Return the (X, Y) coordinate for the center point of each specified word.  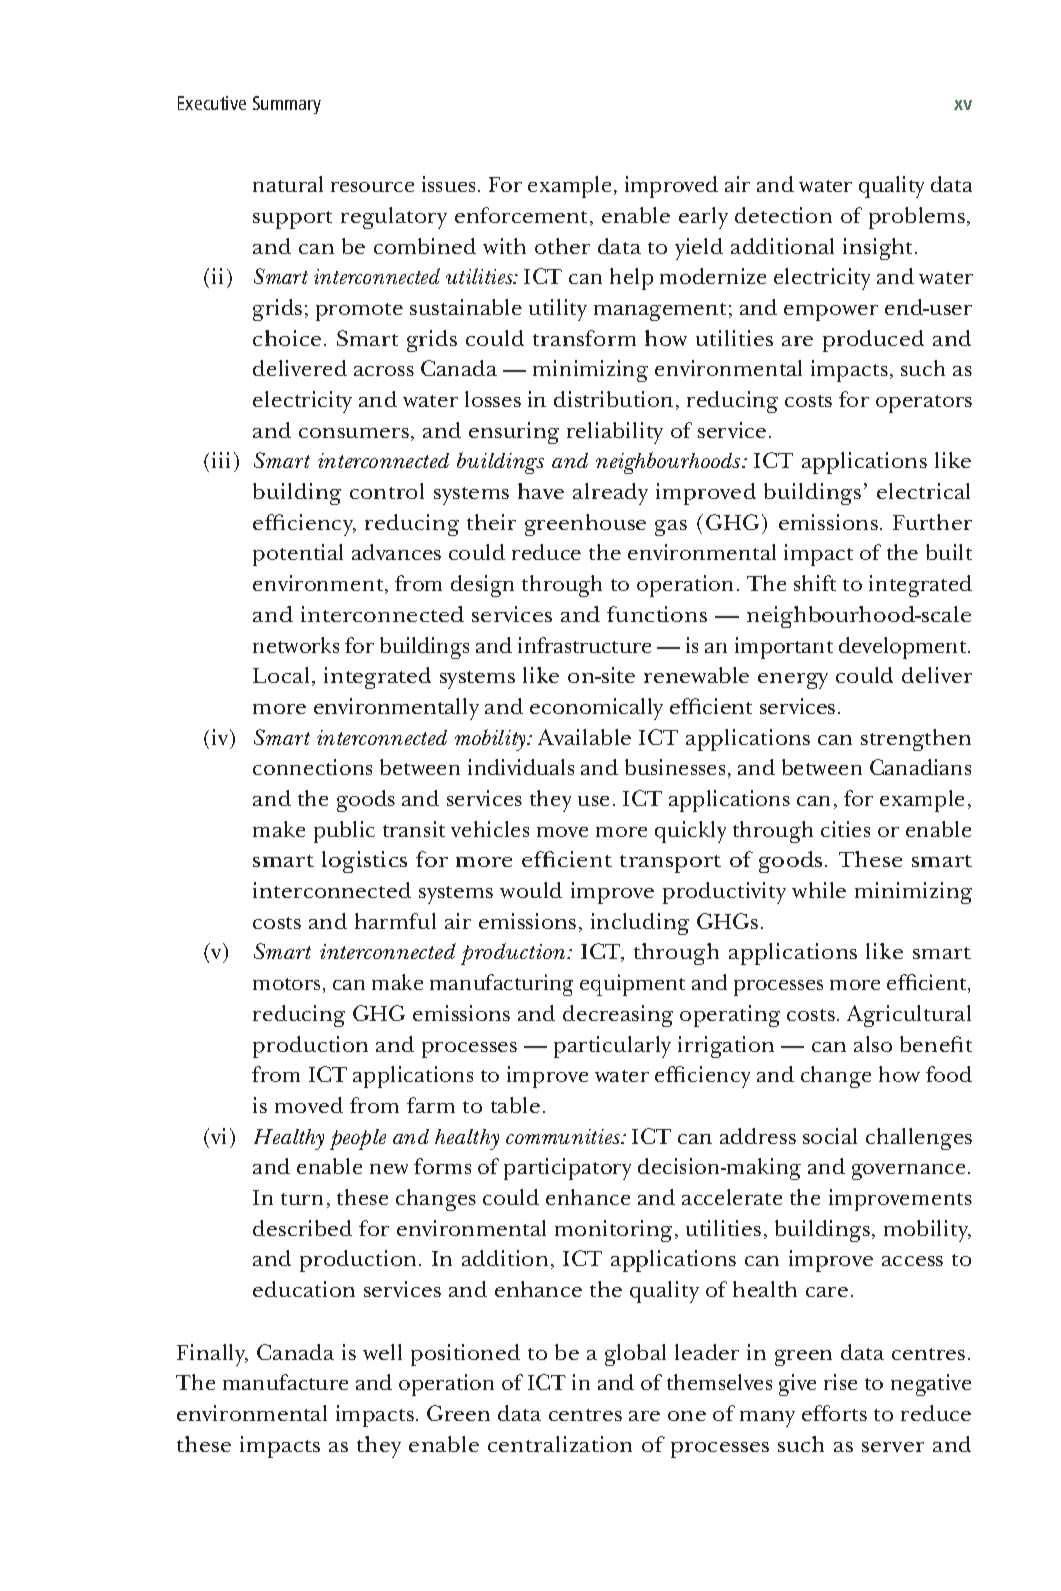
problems (917, 218)
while (819, 890)
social (830, 1136)
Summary (287, 105)
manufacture (285, 1382)
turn (302, 1199)
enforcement (523, 216)
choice (287, 338)
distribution (613, 399)
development (904, 648)
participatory (567, 1169)
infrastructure (584, 645)
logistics (364, 862)
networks (296, 645)
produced (873, 341)
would (531, 890)
